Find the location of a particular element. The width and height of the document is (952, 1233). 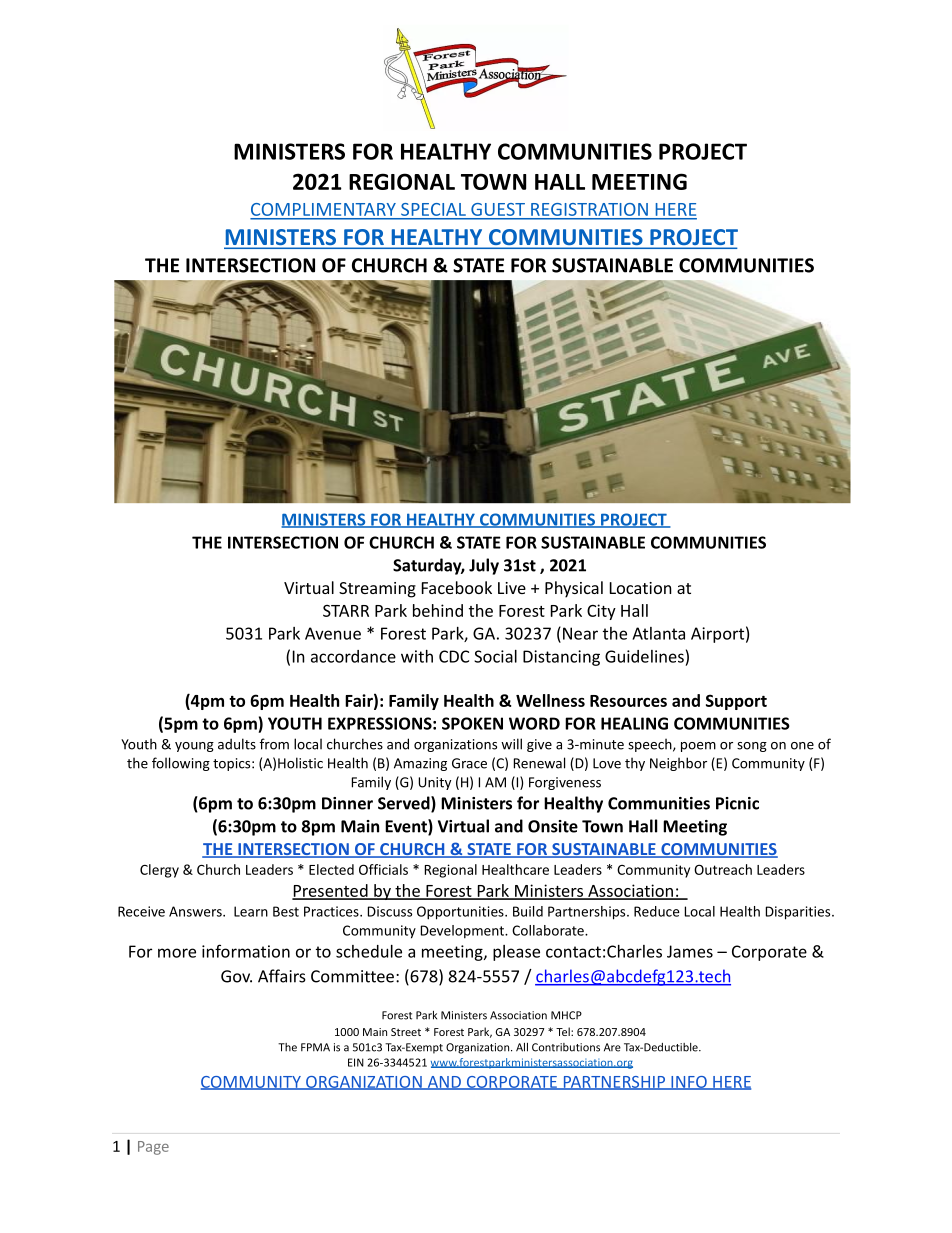

adults is located at coordinates (237, 744).
